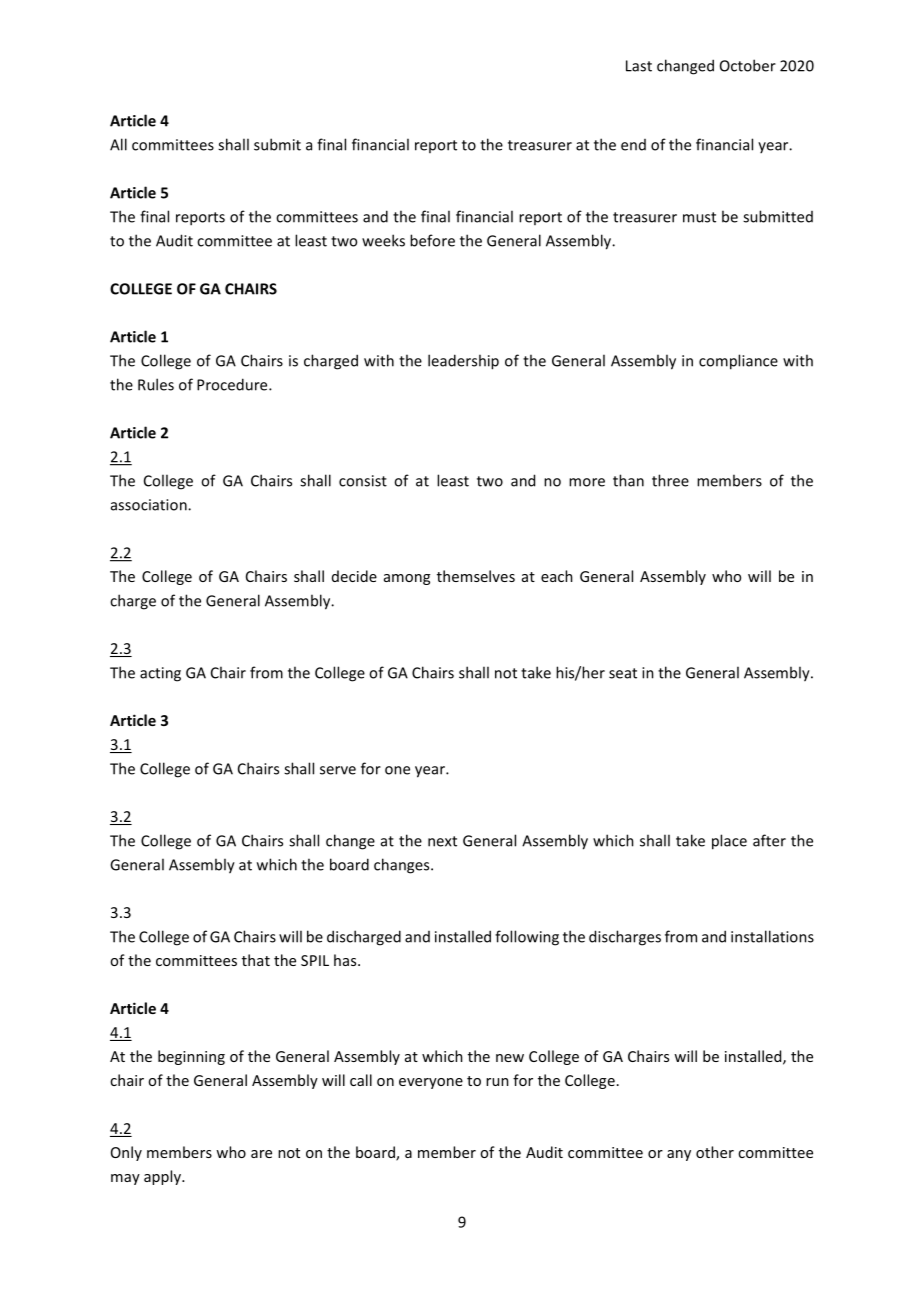  What do you see at coordinates (670, 480) in the screenshot?
I see `three` at bounding box center [670, 480].
